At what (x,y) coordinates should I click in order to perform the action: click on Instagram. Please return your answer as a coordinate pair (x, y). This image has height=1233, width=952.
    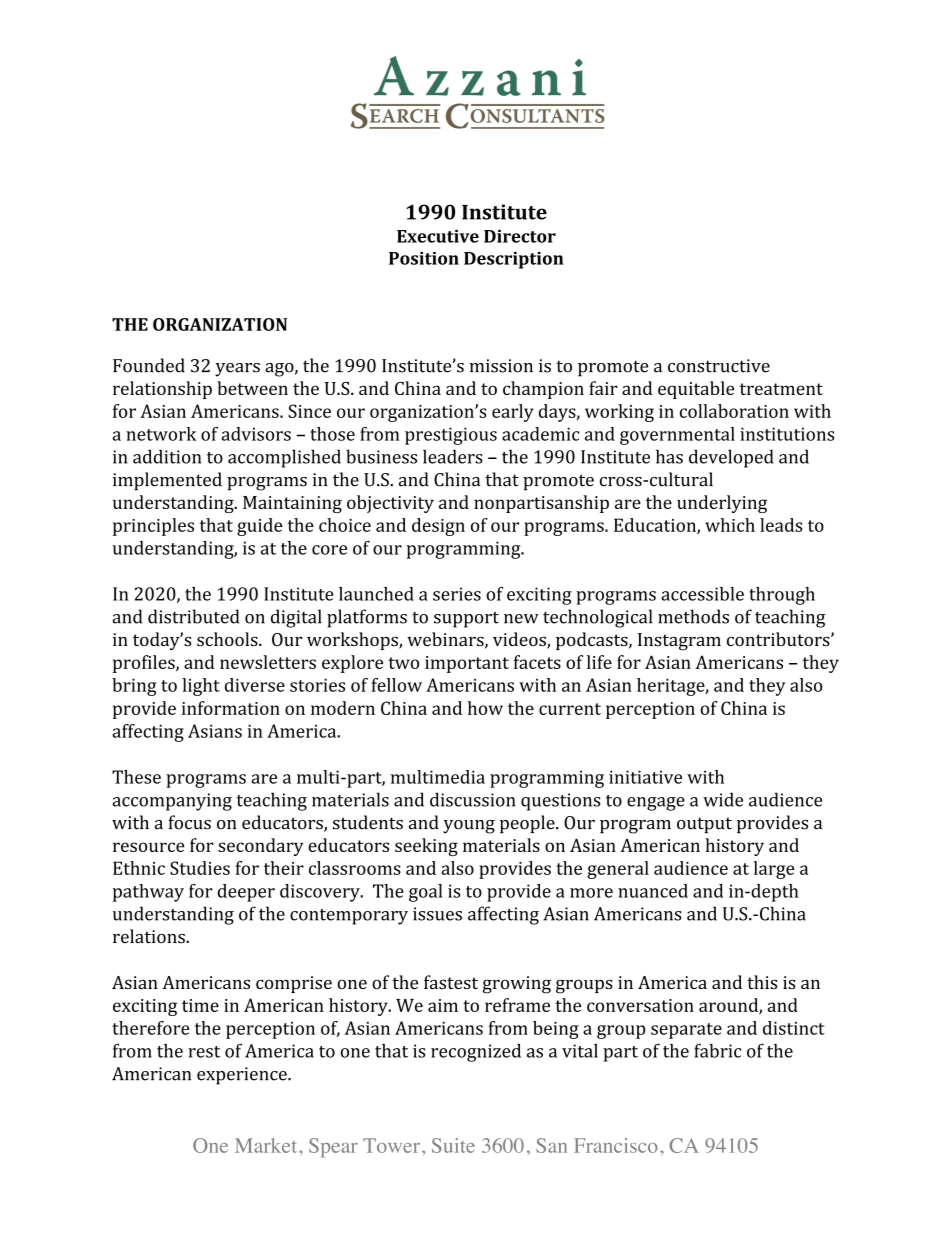
    Looking at the image, I should click on (679, 642).
